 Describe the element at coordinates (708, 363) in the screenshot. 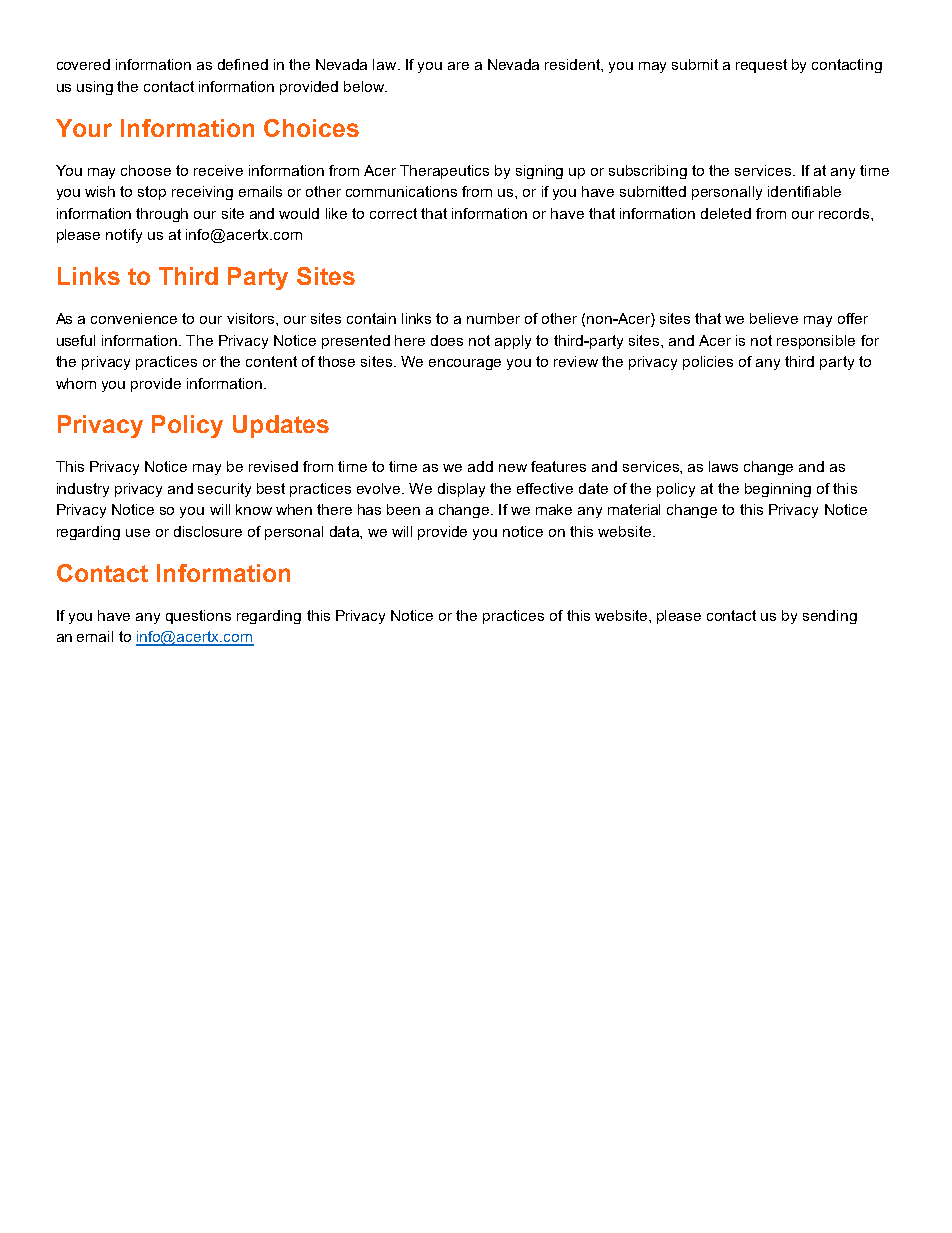

I see `policies` at that location.
